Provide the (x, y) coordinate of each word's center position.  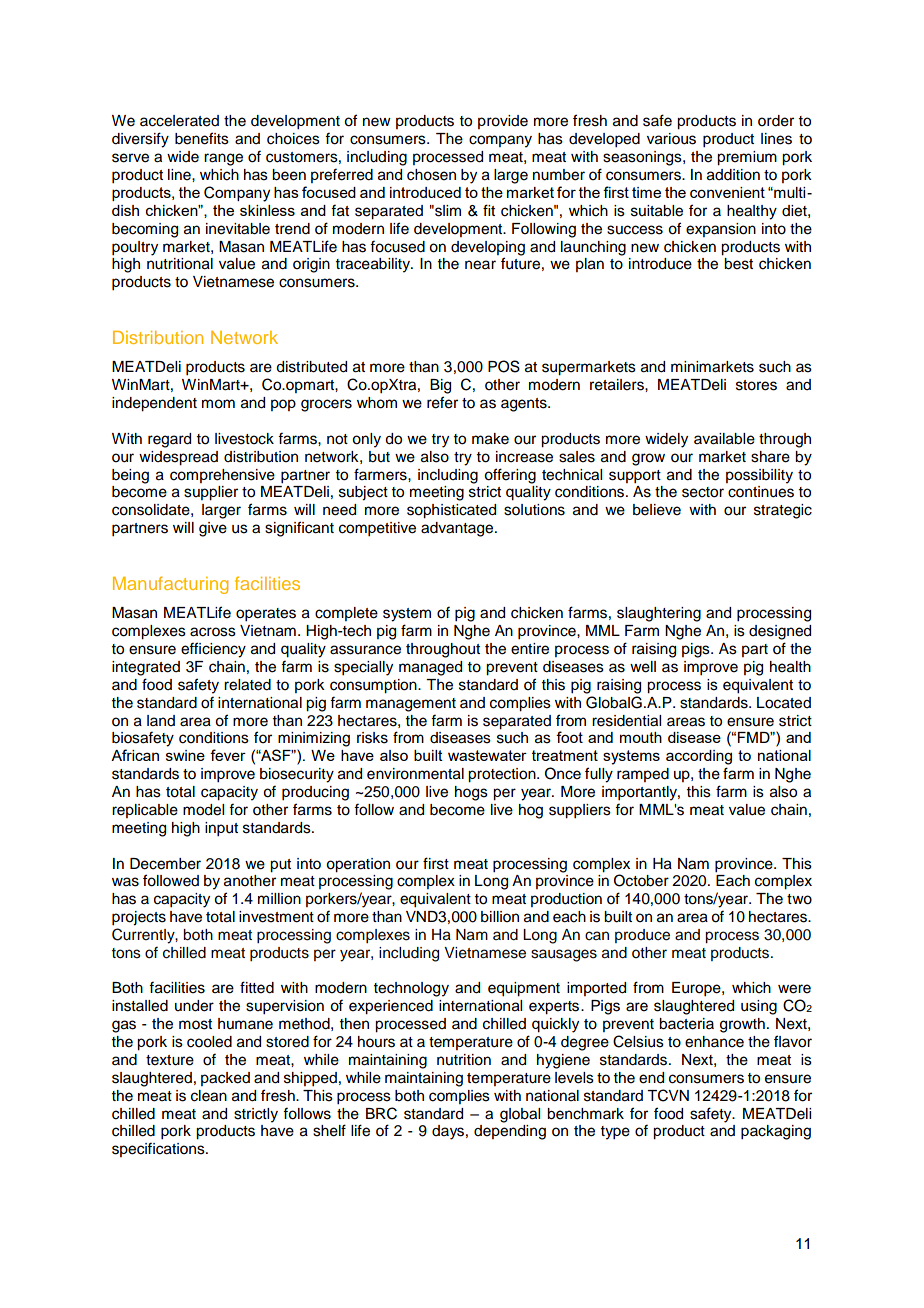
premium (747, 158)
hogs (471, 793)
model (203, 810)
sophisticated (451, 511)
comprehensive (222, 476)
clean (209, 1096)
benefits (202, 138)
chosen (431, 175)
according (699, 757)
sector (703, 492)
